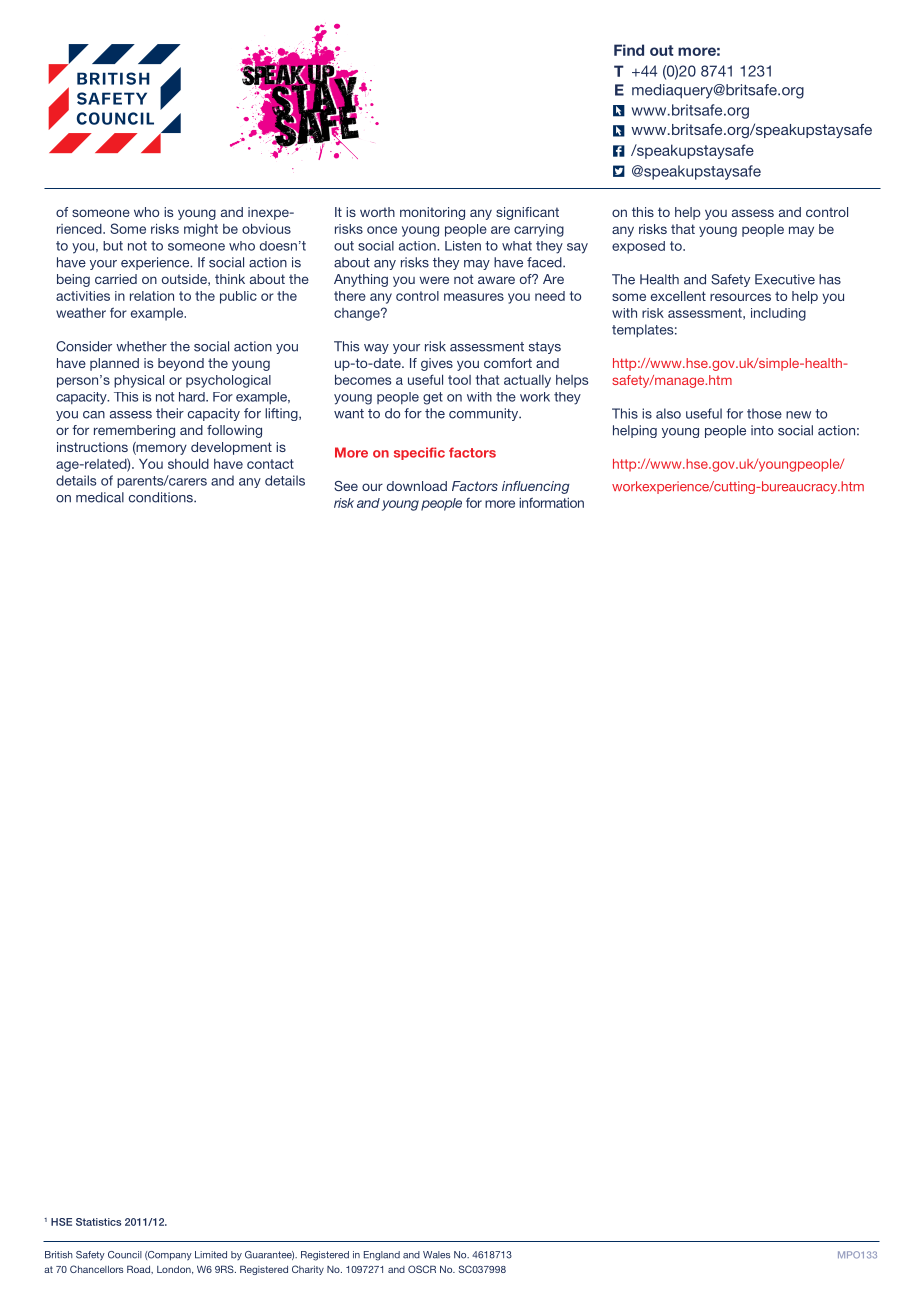 The image size is (924, 1308). What do you see at coordinates (551, 502) in the screenshot?
I see `information` at bounding box center [551, 502].
